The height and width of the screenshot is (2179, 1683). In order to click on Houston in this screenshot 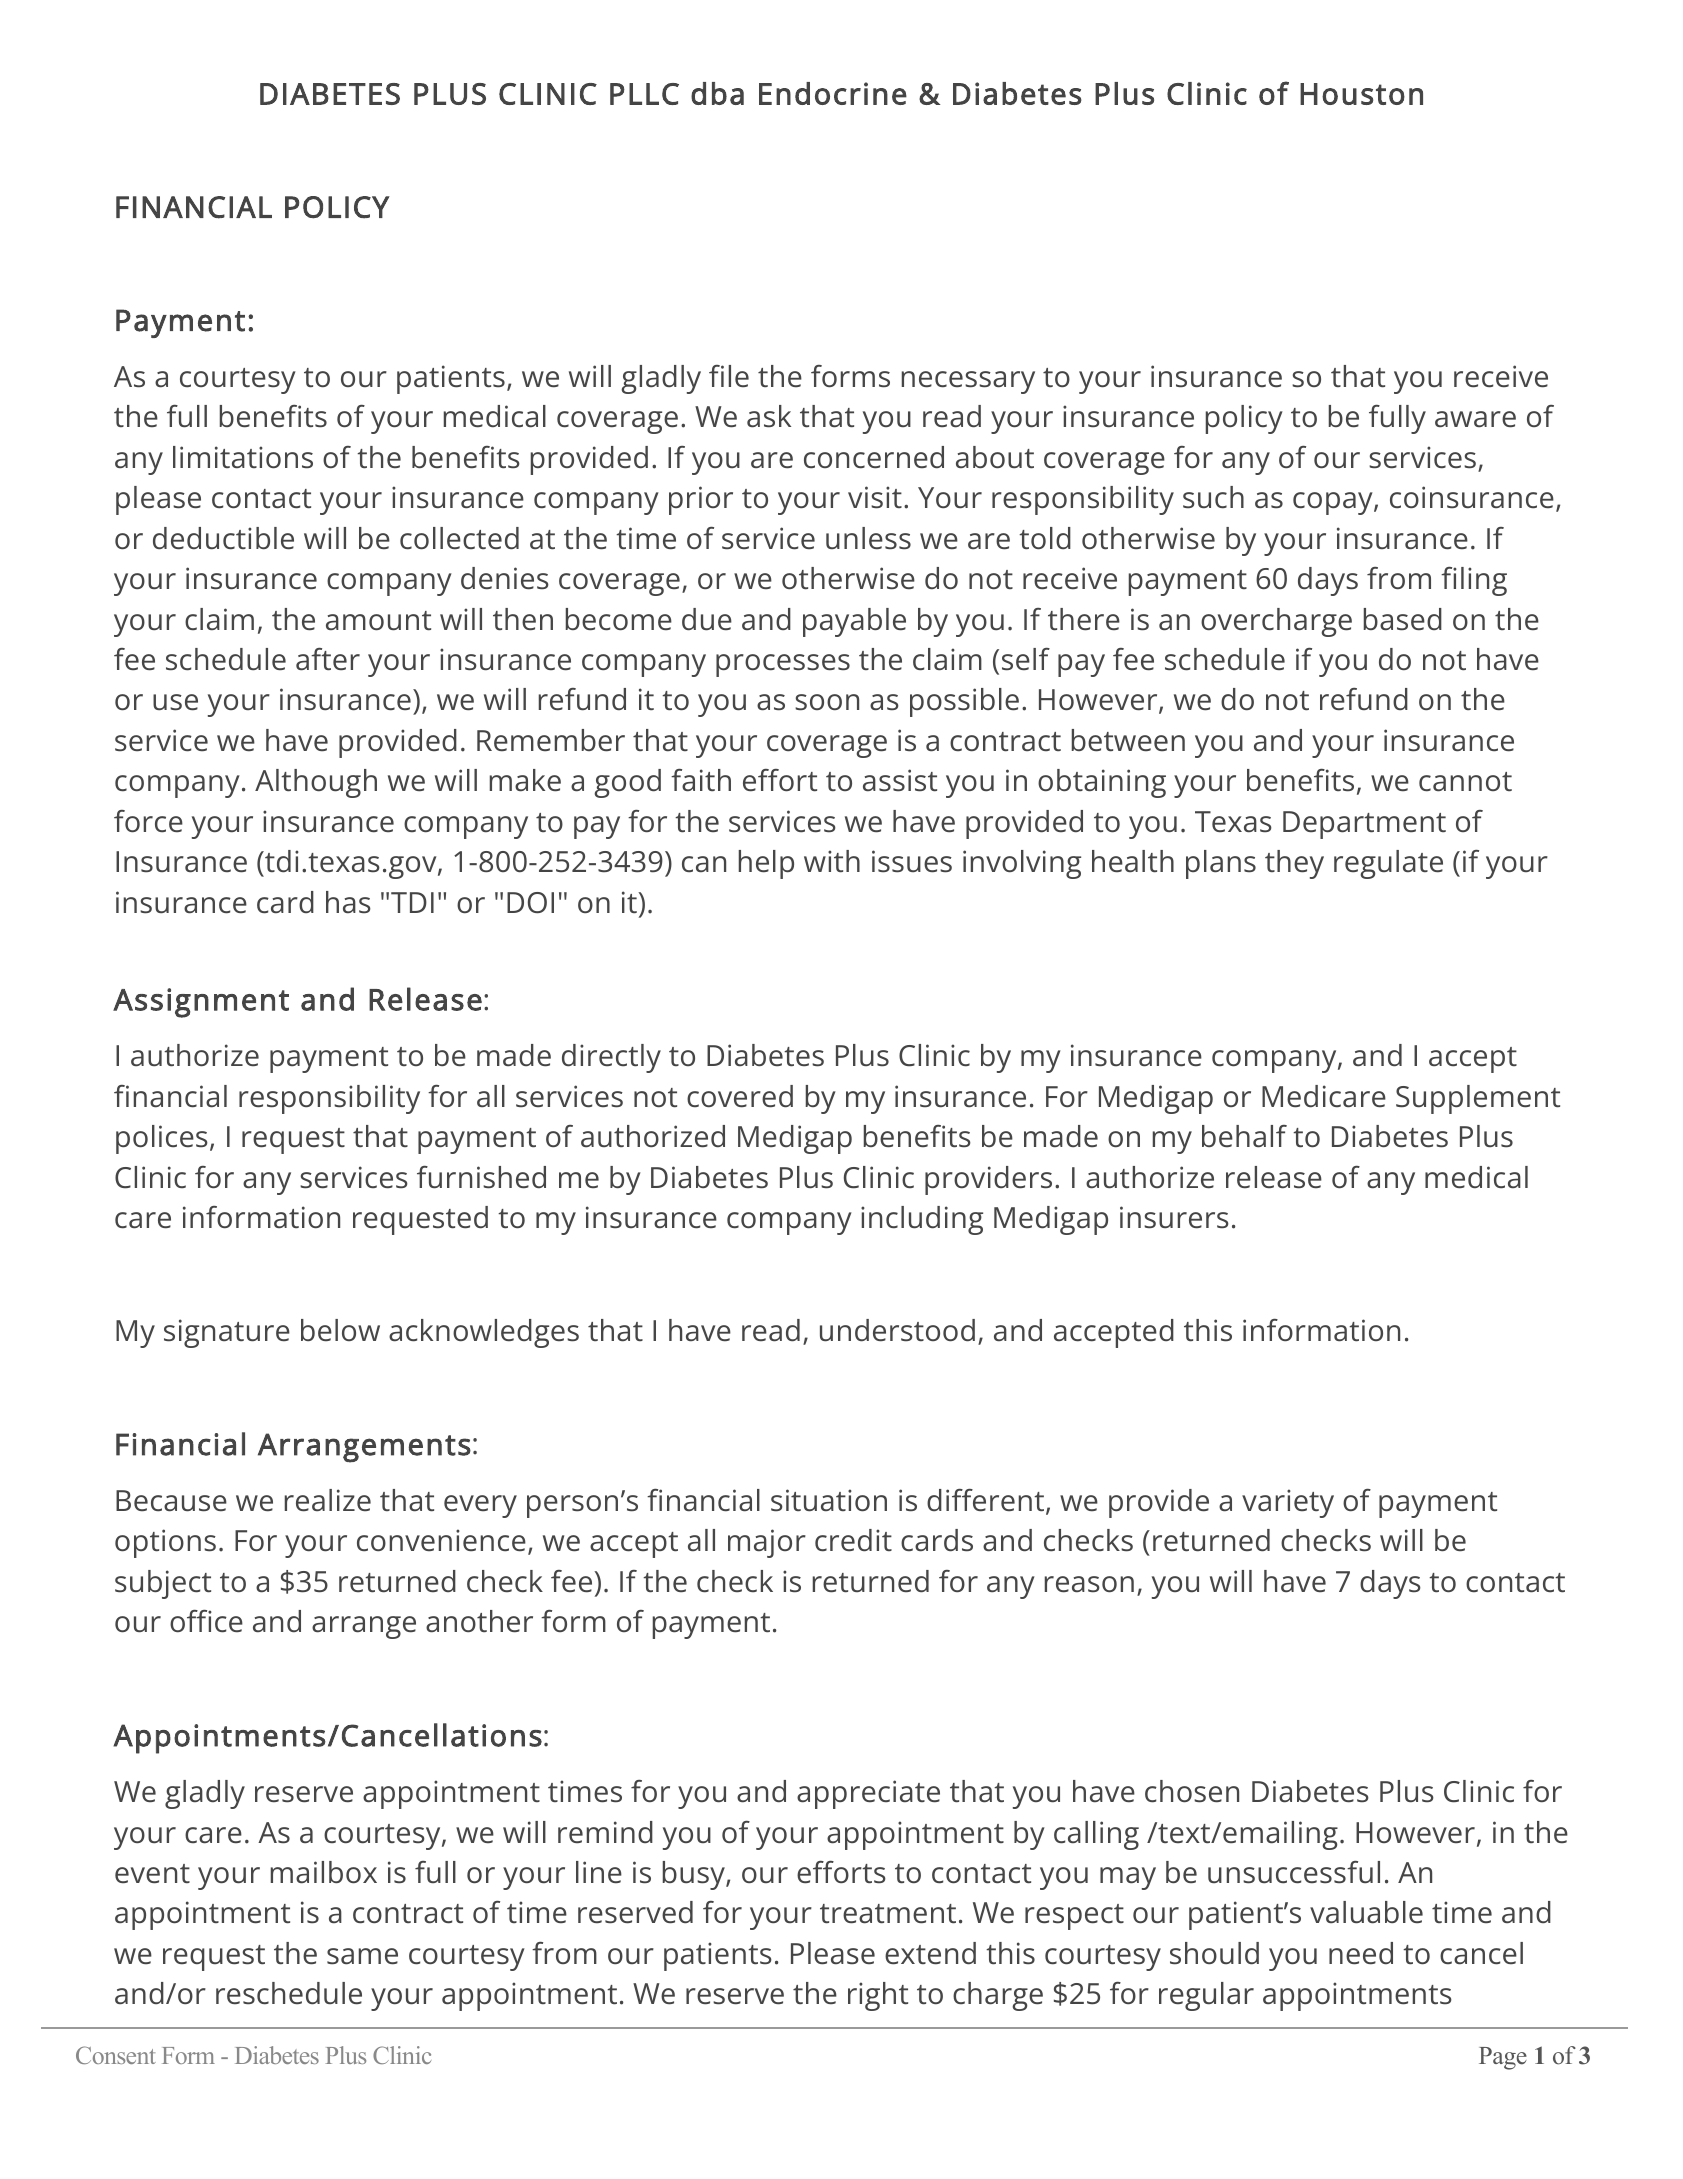, I will do `click(1361, 94)`.
